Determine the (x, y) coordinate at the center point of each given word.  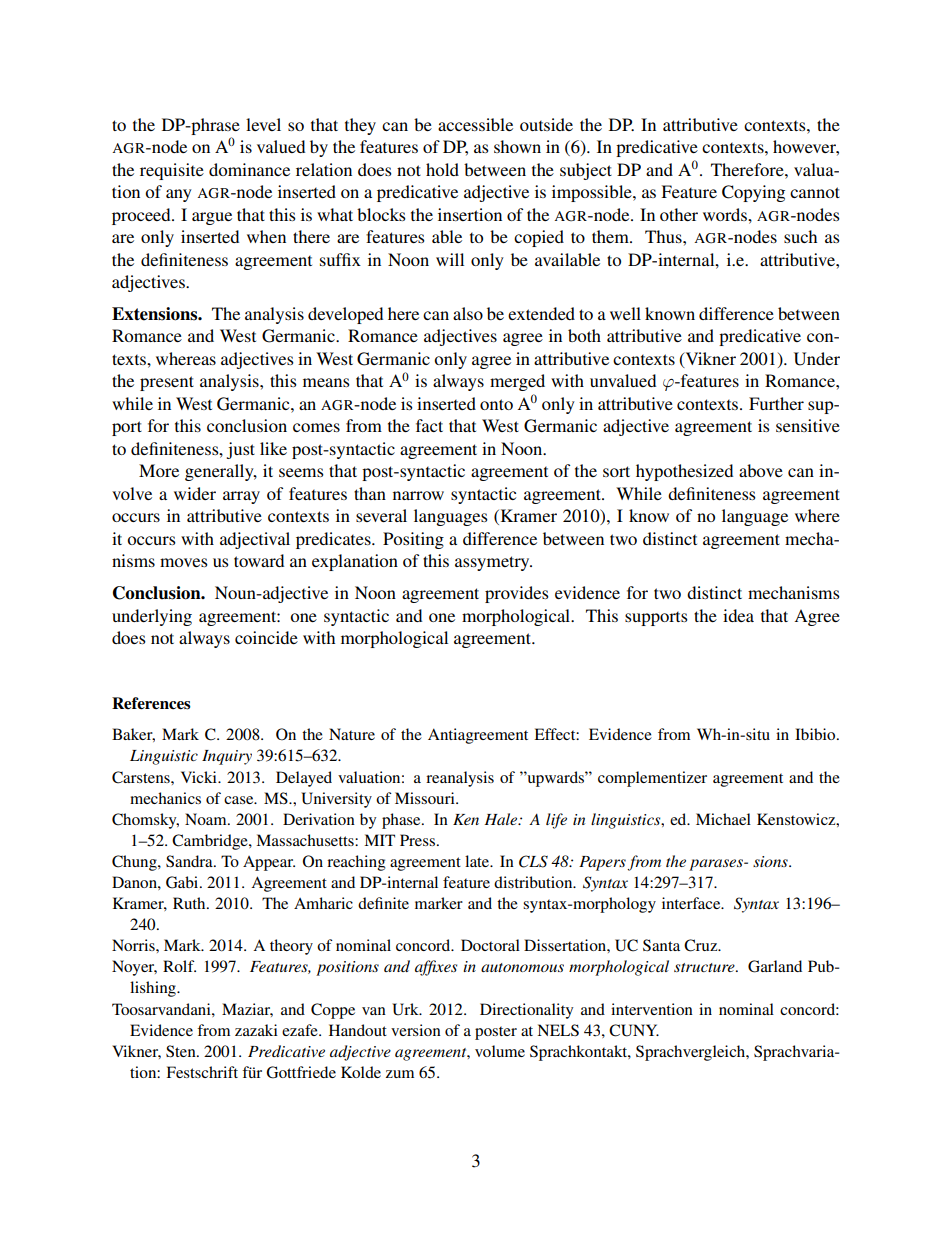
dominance (249, 169)
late (478, 861)
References (151, 703)
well (625, 313)
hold (442, 169)
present (167, 383)
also (468, 313)
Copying (753, 193)
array (241, 497)
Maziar (247, 1010)
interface (692, 903)
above (761, 470)
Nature (352, 734)
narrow (418, 495)
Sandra (190, 861)
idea (738, 615)
